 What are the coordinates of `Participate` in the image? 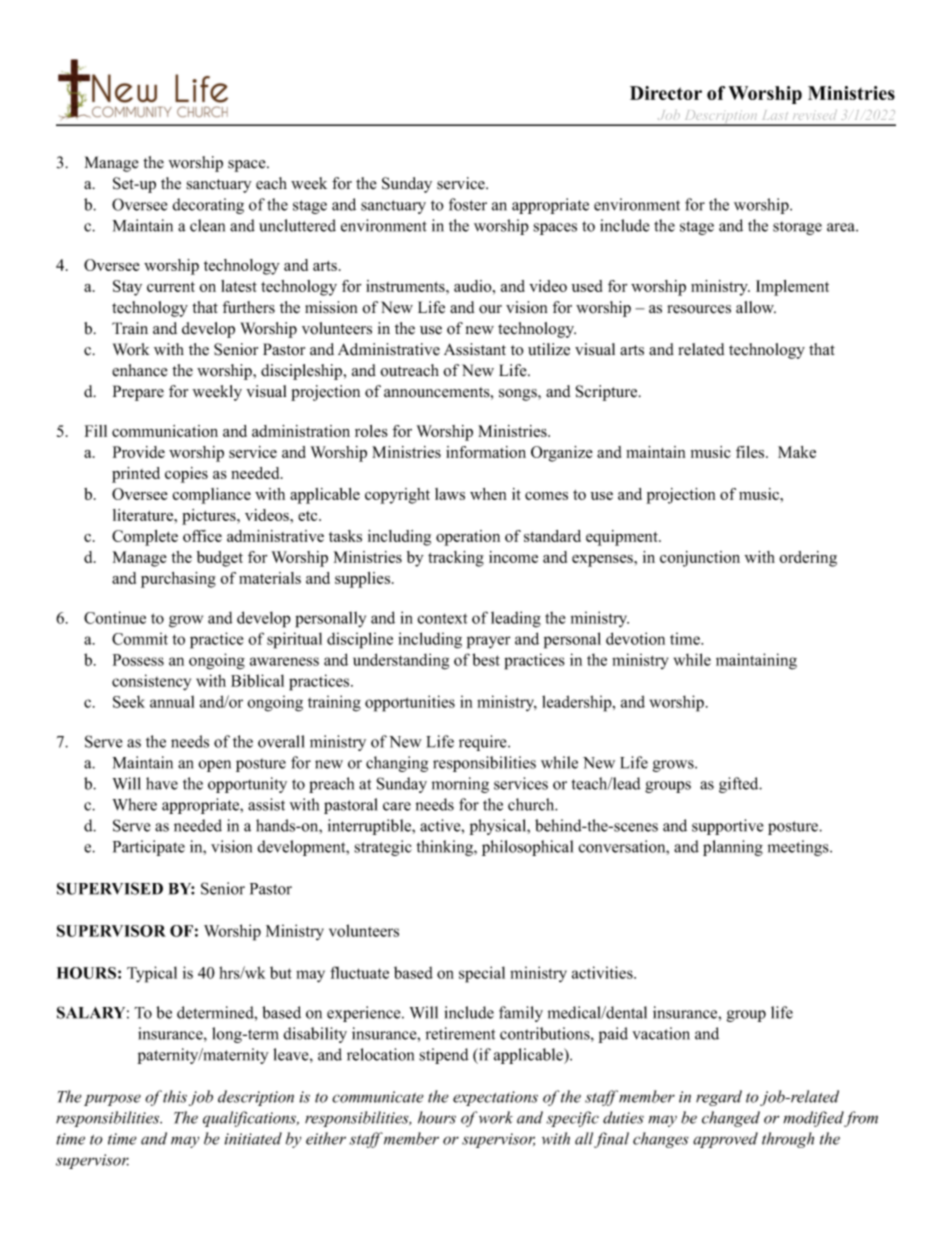 It's located at (149, 848).
